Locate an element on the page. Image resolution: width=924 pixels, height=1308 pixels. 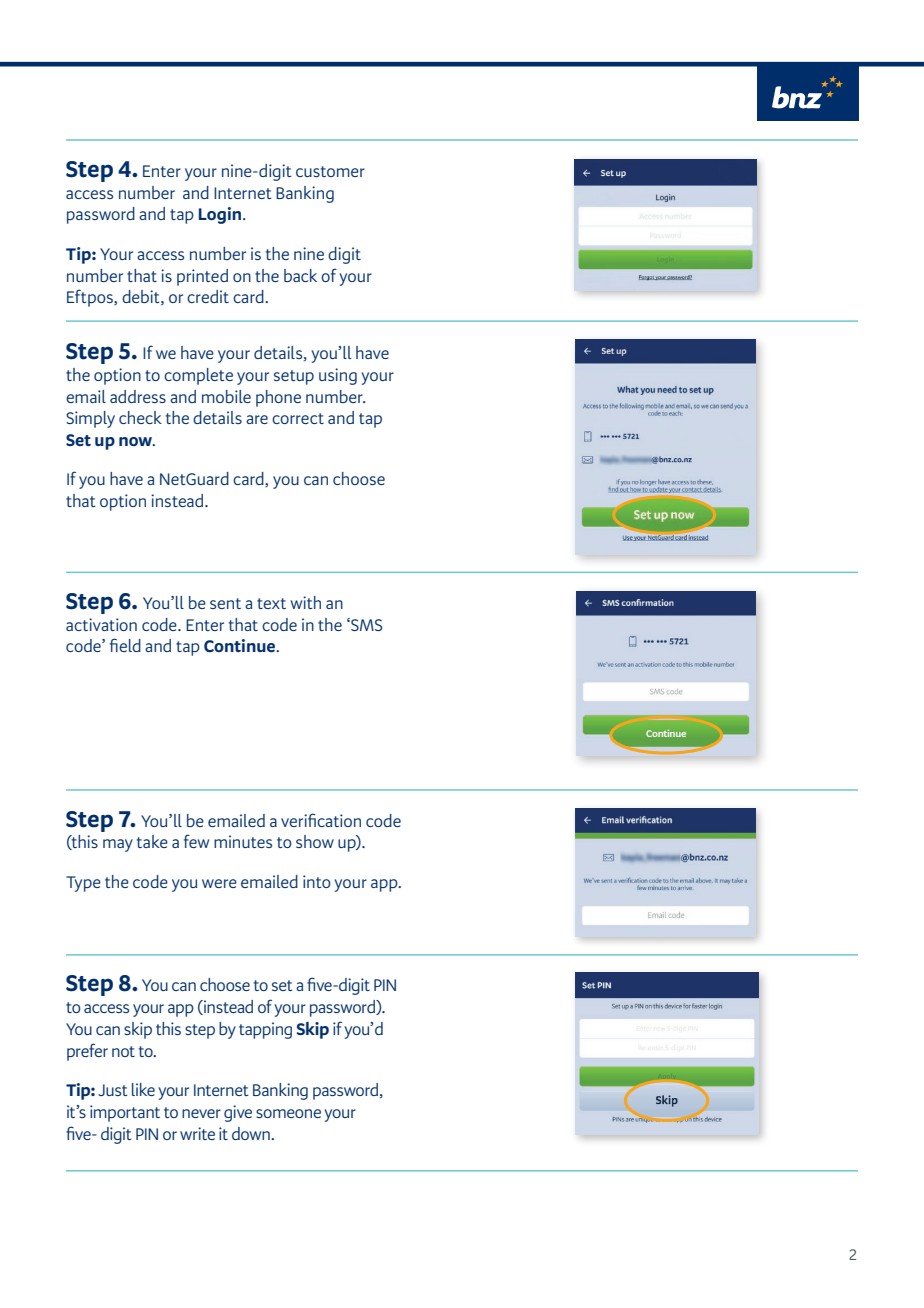
never is located at coordinates (201, 1113).
